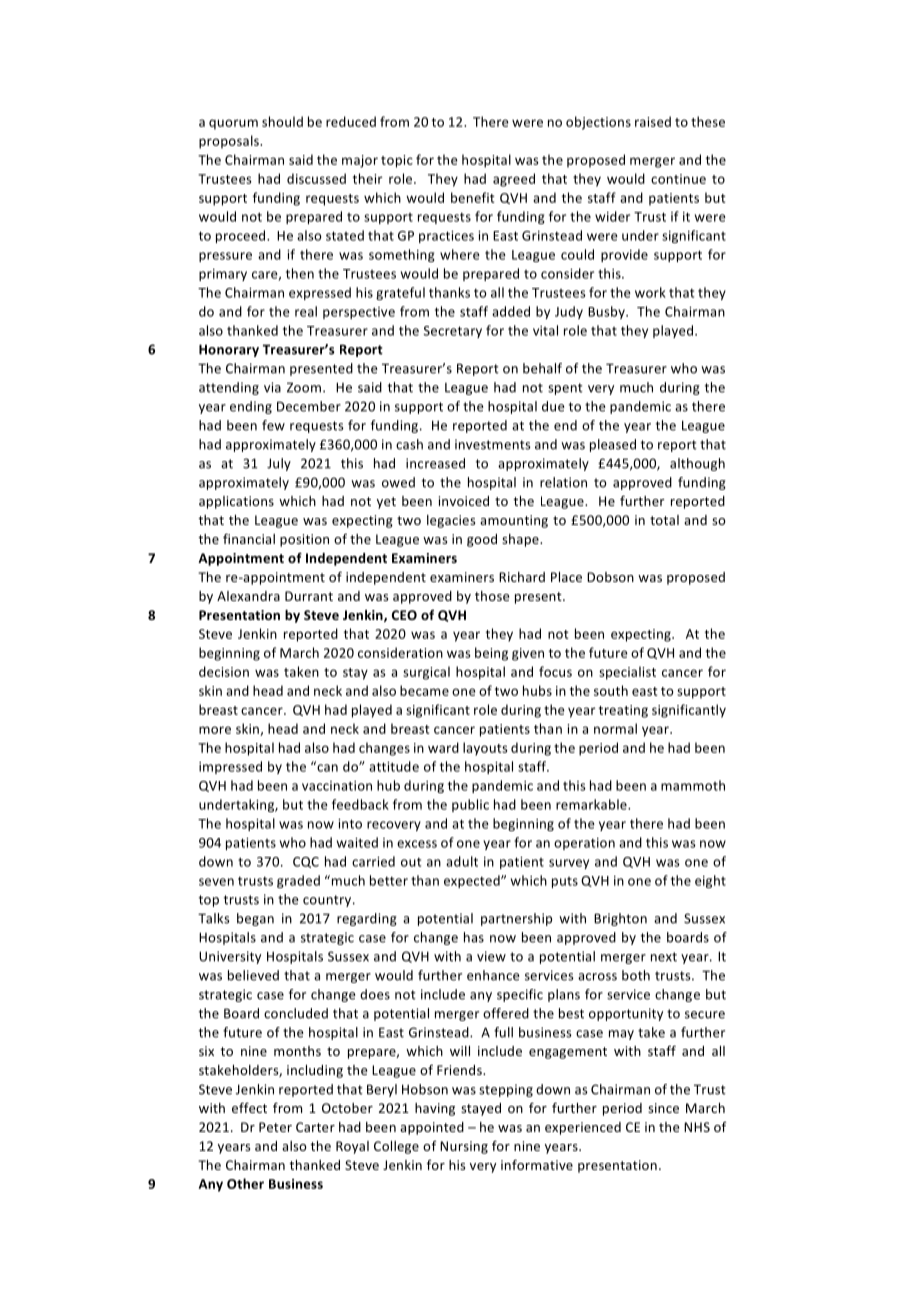 The height and width of the screenshot is (1308, 924). Describe the element at coordinates (473, 197) in the screenshot. I see `benefit` at that location.
